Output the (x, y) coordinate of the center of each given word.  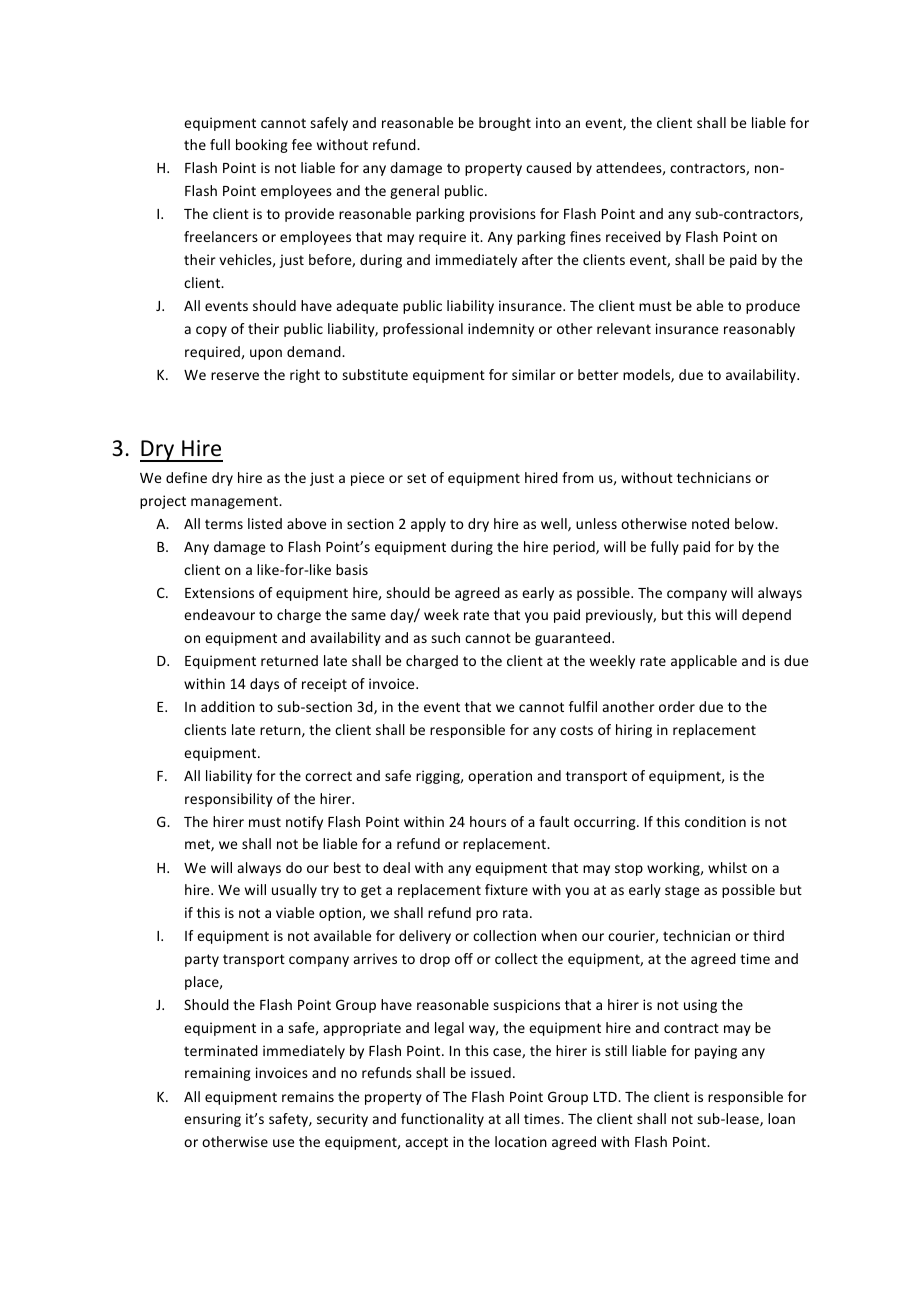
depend (766, 616)
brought (505, 124)
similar (534, 374)
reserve (235, 376)
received (633, 236)
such (445, 637)
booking (262, 146)
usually (294, 891)
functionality (442, 1120)
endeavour (219, 614)
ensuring (212, 1120)
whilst (727, 867)
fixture (506, 889)
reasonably (759, 330)
